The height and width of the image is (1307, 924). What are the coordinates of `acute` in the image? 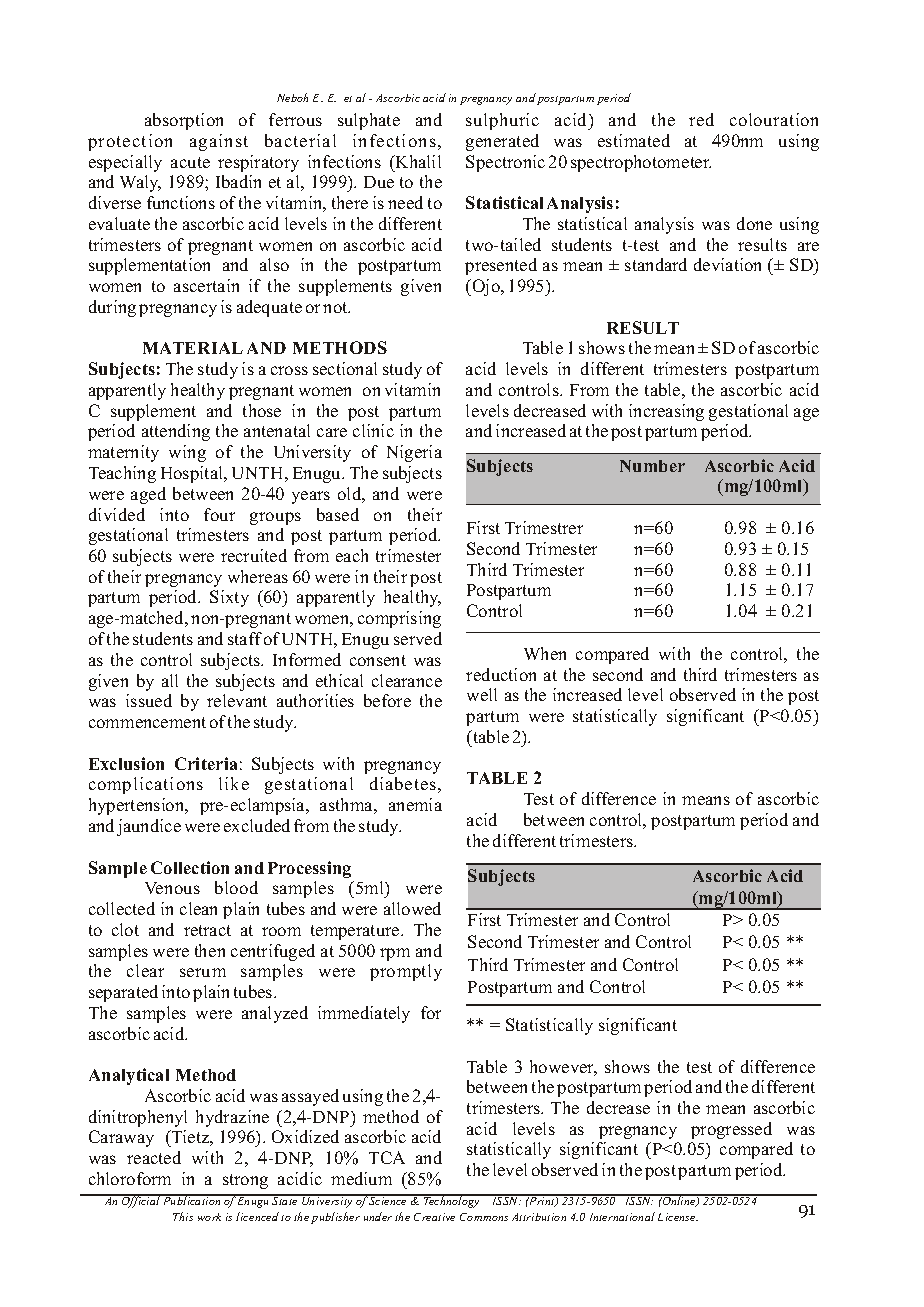 It's located at (190, 162).
